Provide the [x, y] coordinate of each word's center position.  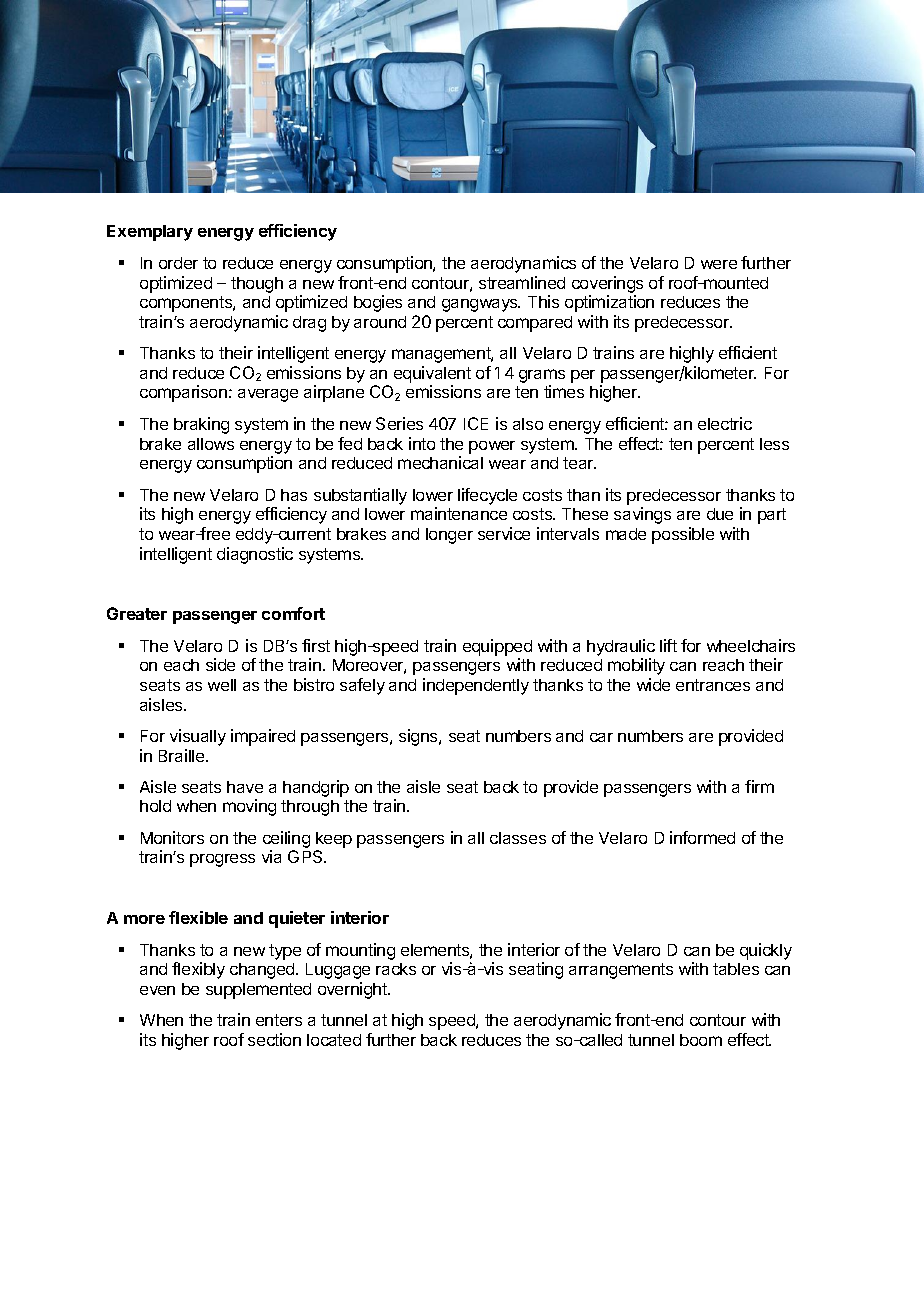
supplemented [258, 991]
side [220, 664]
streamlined [522, 282]
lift [668, 645]
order [178, 263]
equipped [497, 647]
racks [396, 969]
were [719, 264]
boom [701, 1040]
